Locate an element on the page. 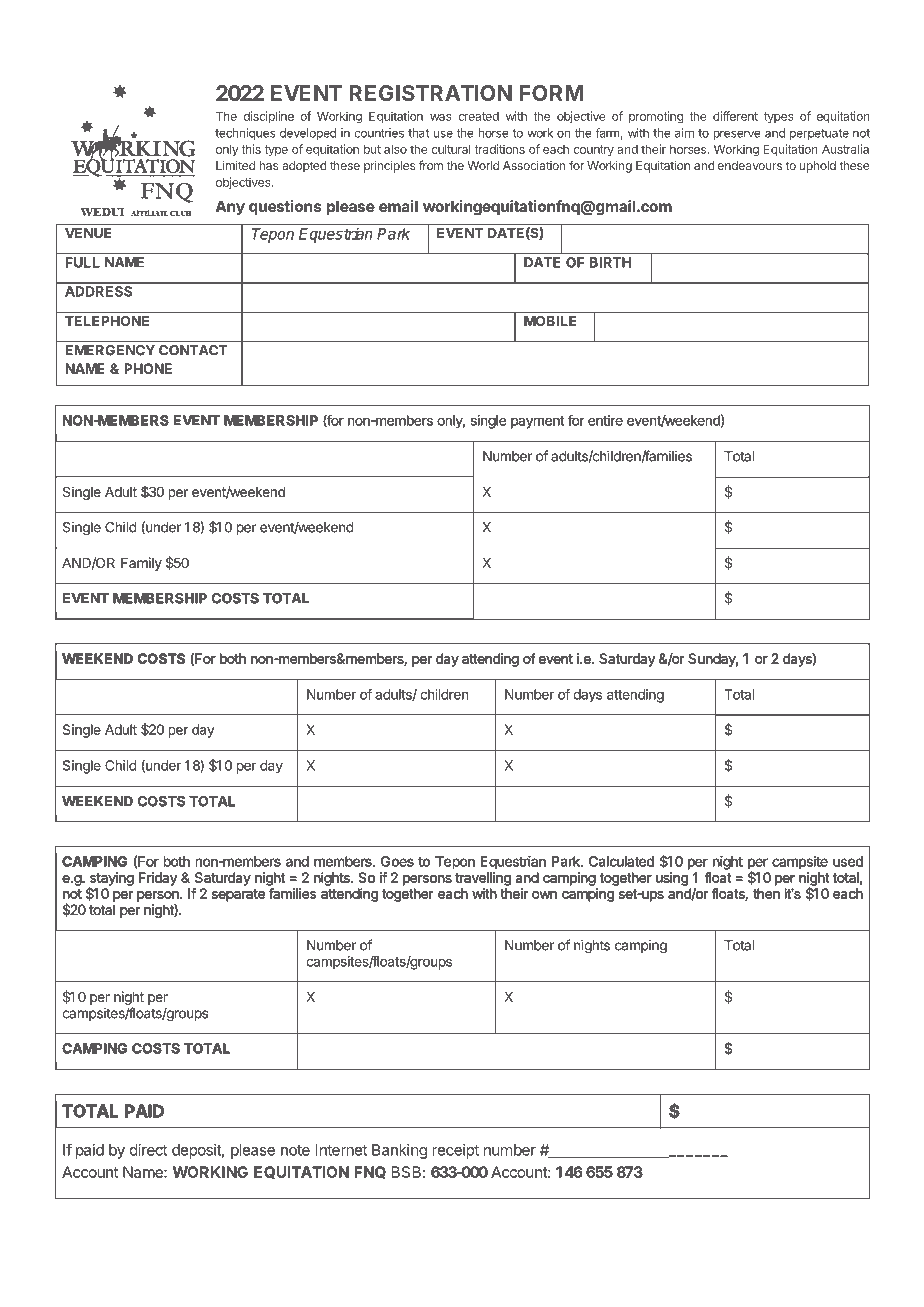  Goes is located at coordinates (397, 861).
